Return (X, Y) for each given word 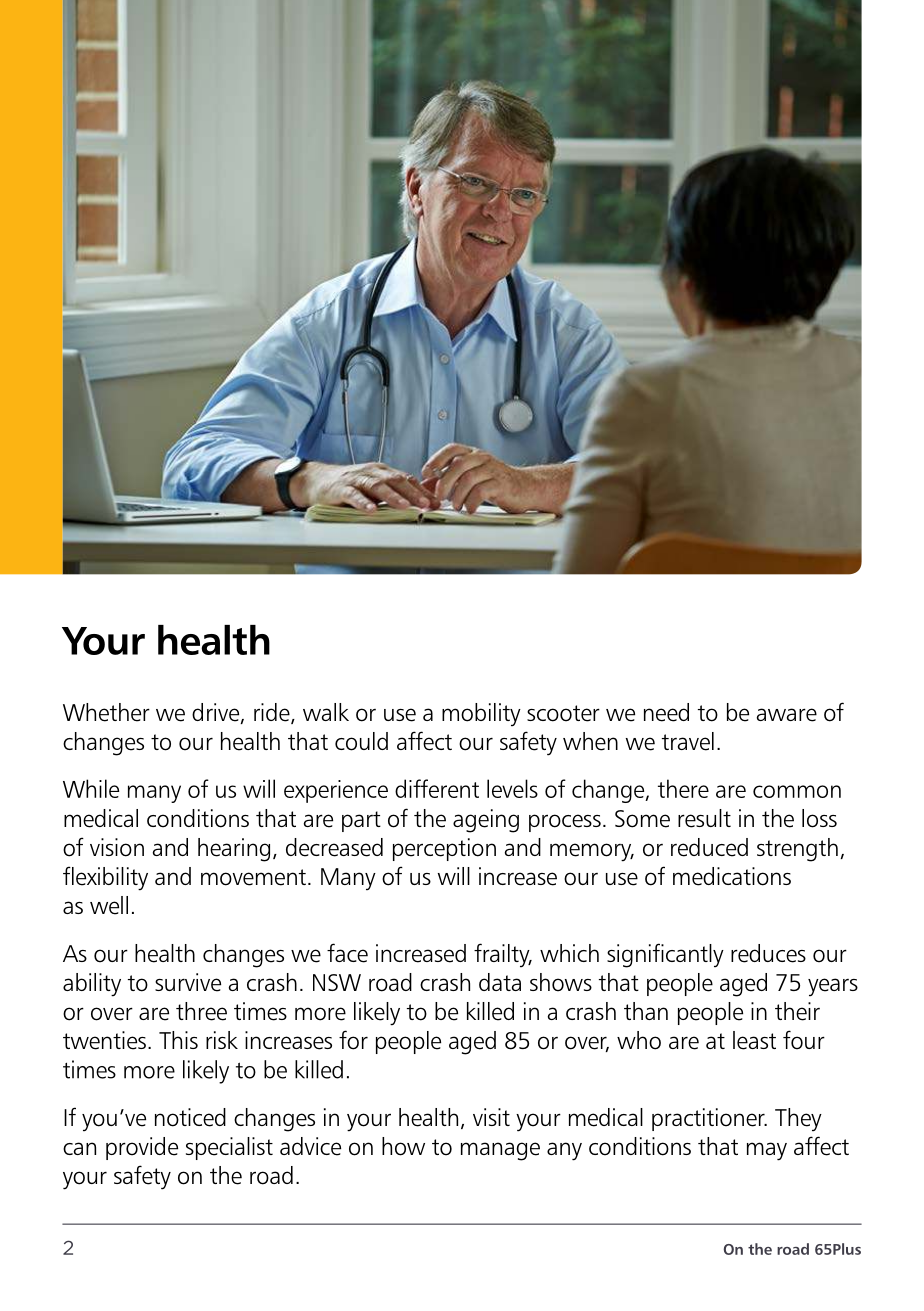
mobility (481, 714)
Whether (106, 712)
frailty (503, 955)
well (109, 905)
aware (787, 715)
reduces (768, 953)
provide (142, 1148)
